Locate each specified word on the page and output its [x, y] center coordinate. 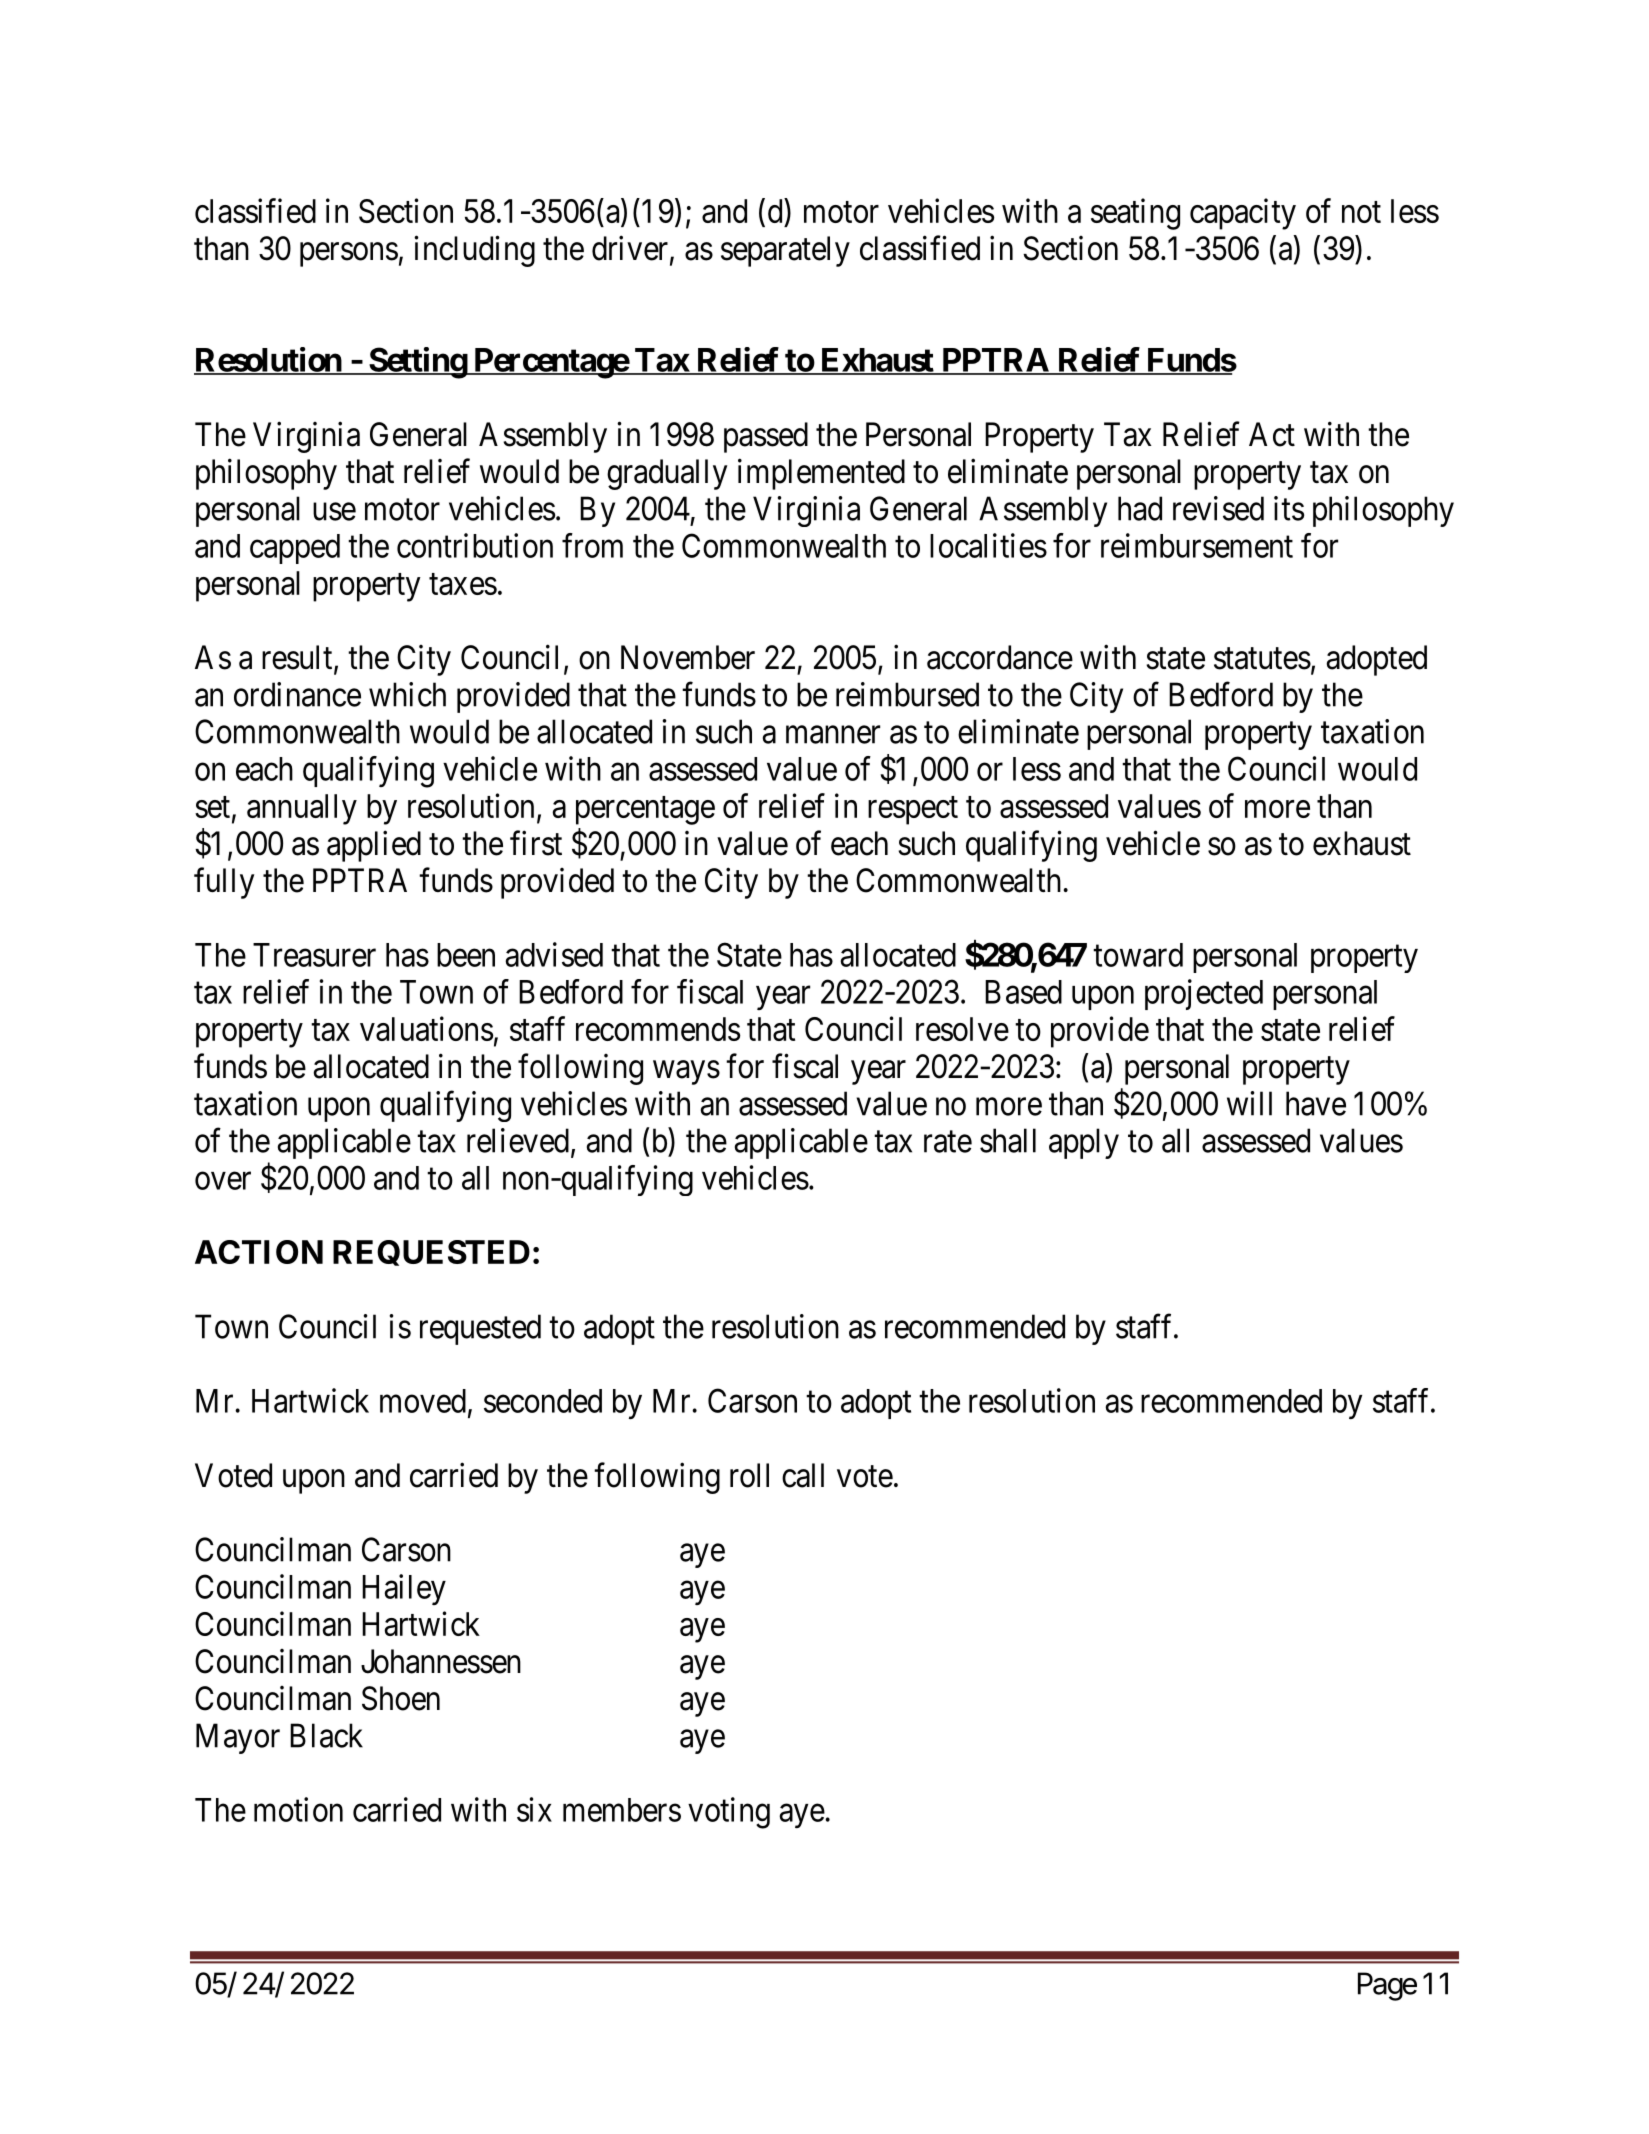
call [803, 1475]
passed [766, 437]
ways [686, 1073]
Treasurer [314, 955]
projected [1204, 994]
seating [1135, 214]
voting [729, 1813]
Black [326, 1735]
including [474, 251]
